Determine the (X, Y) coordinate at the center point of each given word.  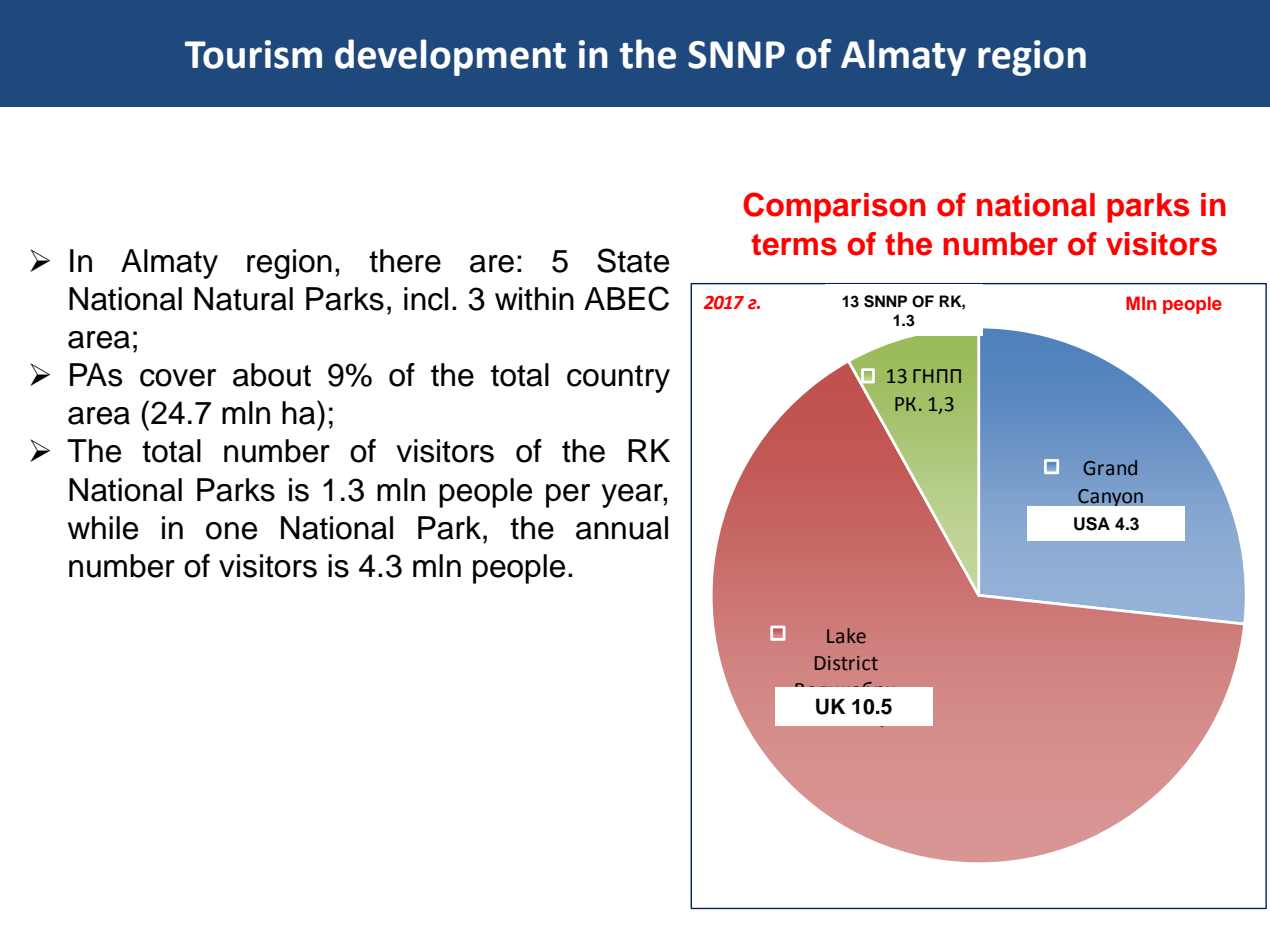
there (405, 261)
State (633, 260)
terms (794, 245)
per (568, 496)
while (103, 528)
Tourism (253, 54)
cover (178, 378)
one (231, 531)
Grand (1110, 468)
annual (622, 528)
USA (1092, 524)
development (450, 57)
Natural (243, 299)
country (618, 379)
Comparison (834, 207)
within (534, 299)
